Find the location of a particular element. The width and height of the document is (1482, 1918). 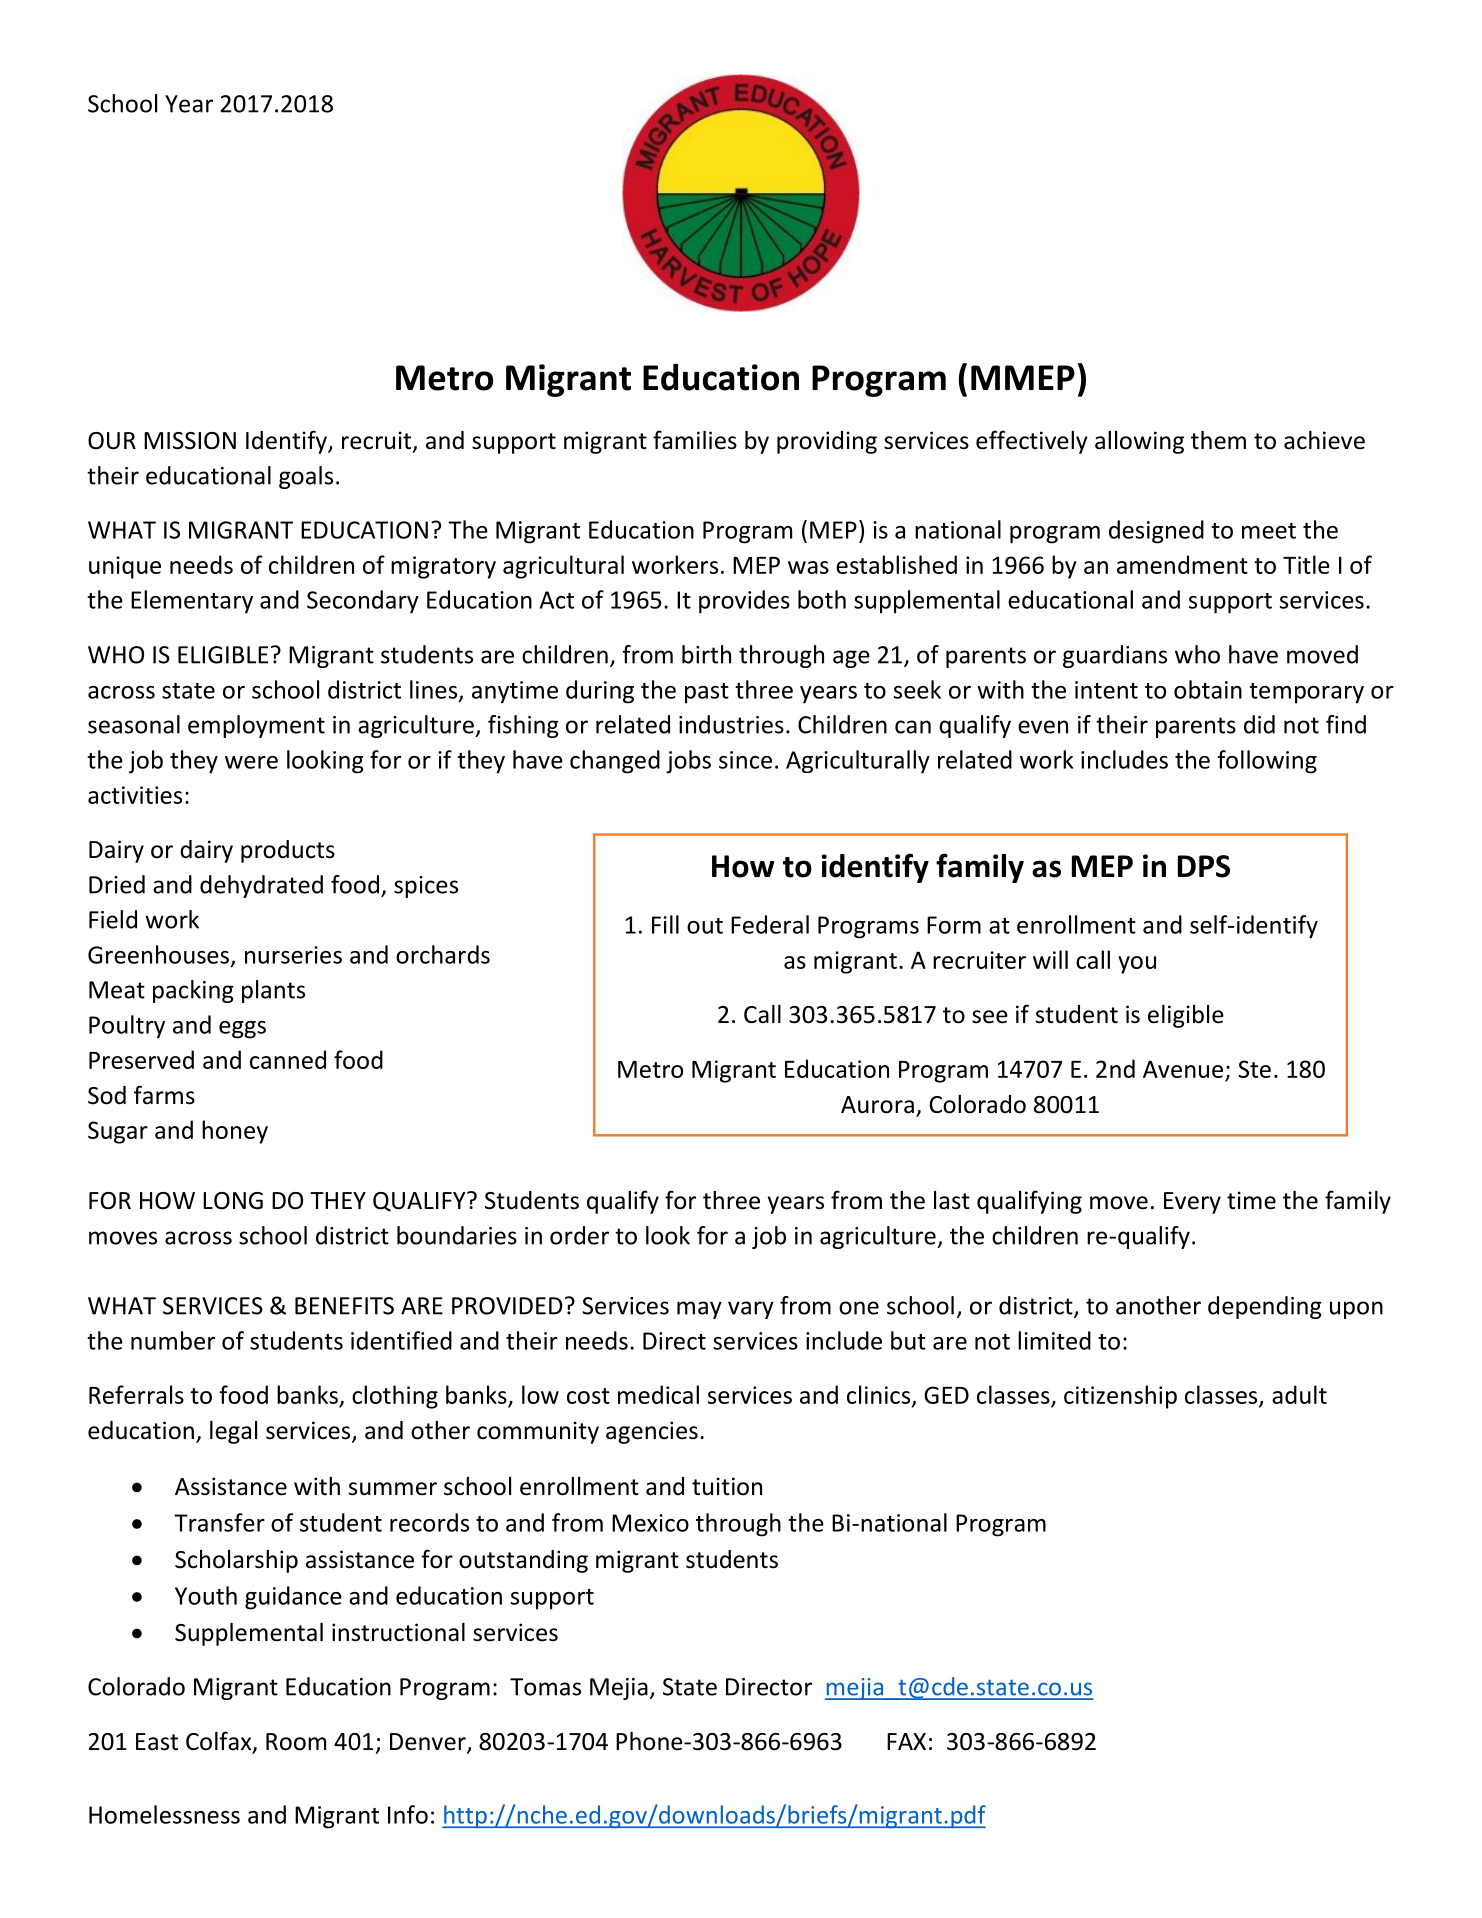

citizenship is located at coordinates (1120, 1397).
